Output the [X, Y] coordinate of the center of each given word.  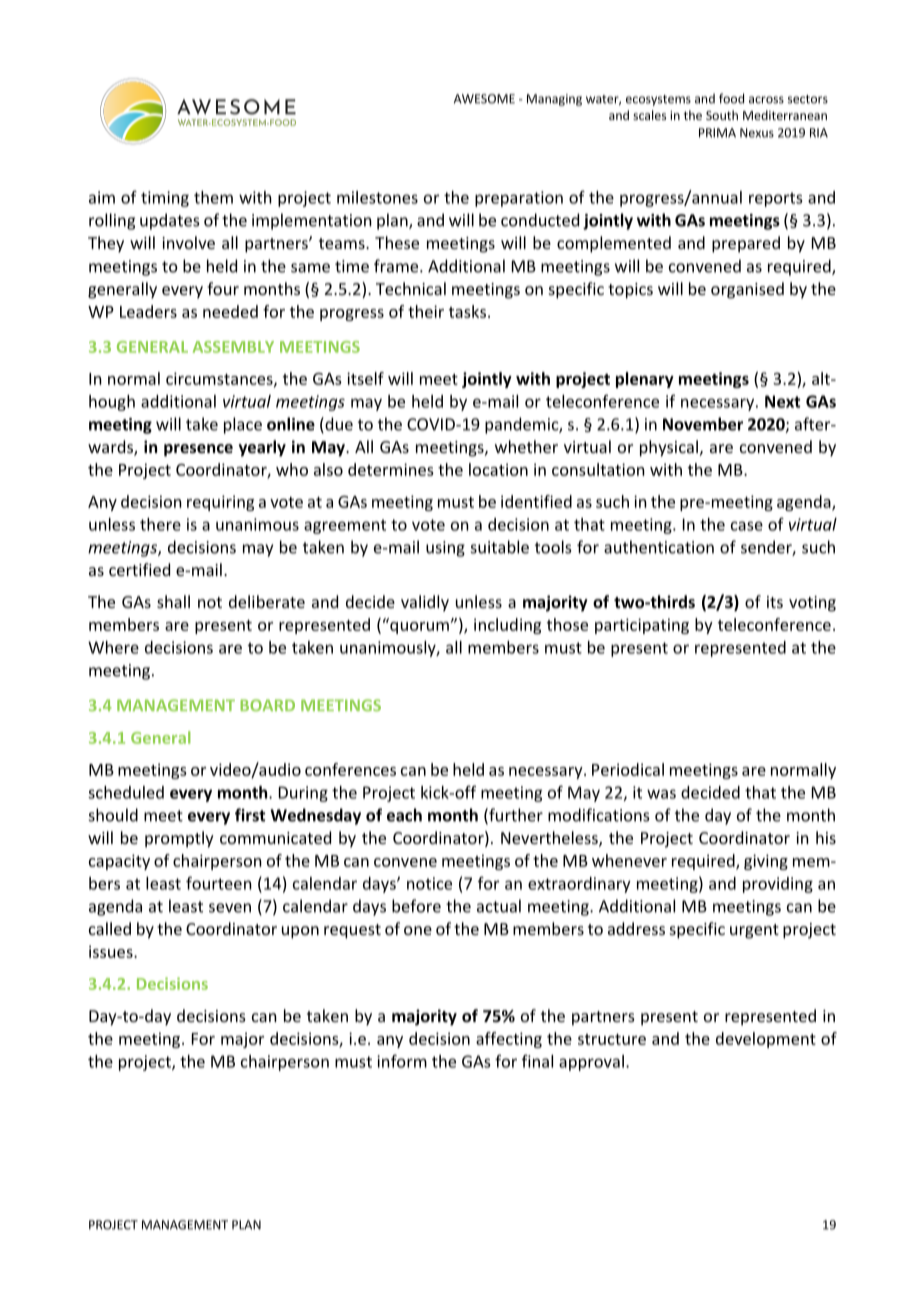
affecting [509, 1040]
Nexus [757, 133]
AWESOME [484, 99]
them [213, 197]
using [445, 549]
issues [112, 951]
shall [173, 601]
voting [812, 604]
